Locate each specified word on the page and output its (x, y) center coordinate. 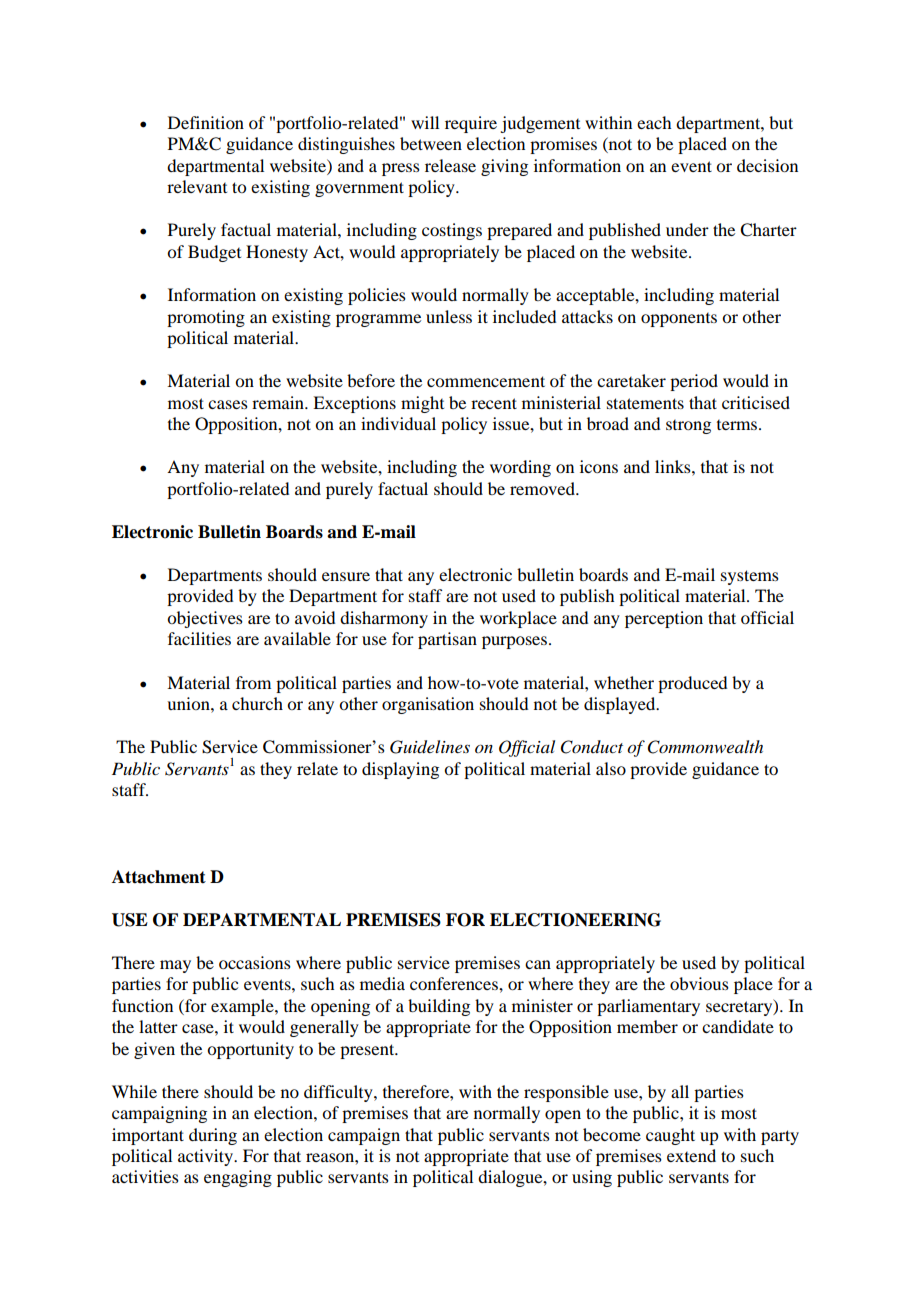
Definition (206, 122)
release (450, 165)
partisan (447, 640)
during (213, 1136)
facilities (199, 638)
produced (692, 684)
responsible (566, 1093)
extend (691, 1155)
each (654, 122)
